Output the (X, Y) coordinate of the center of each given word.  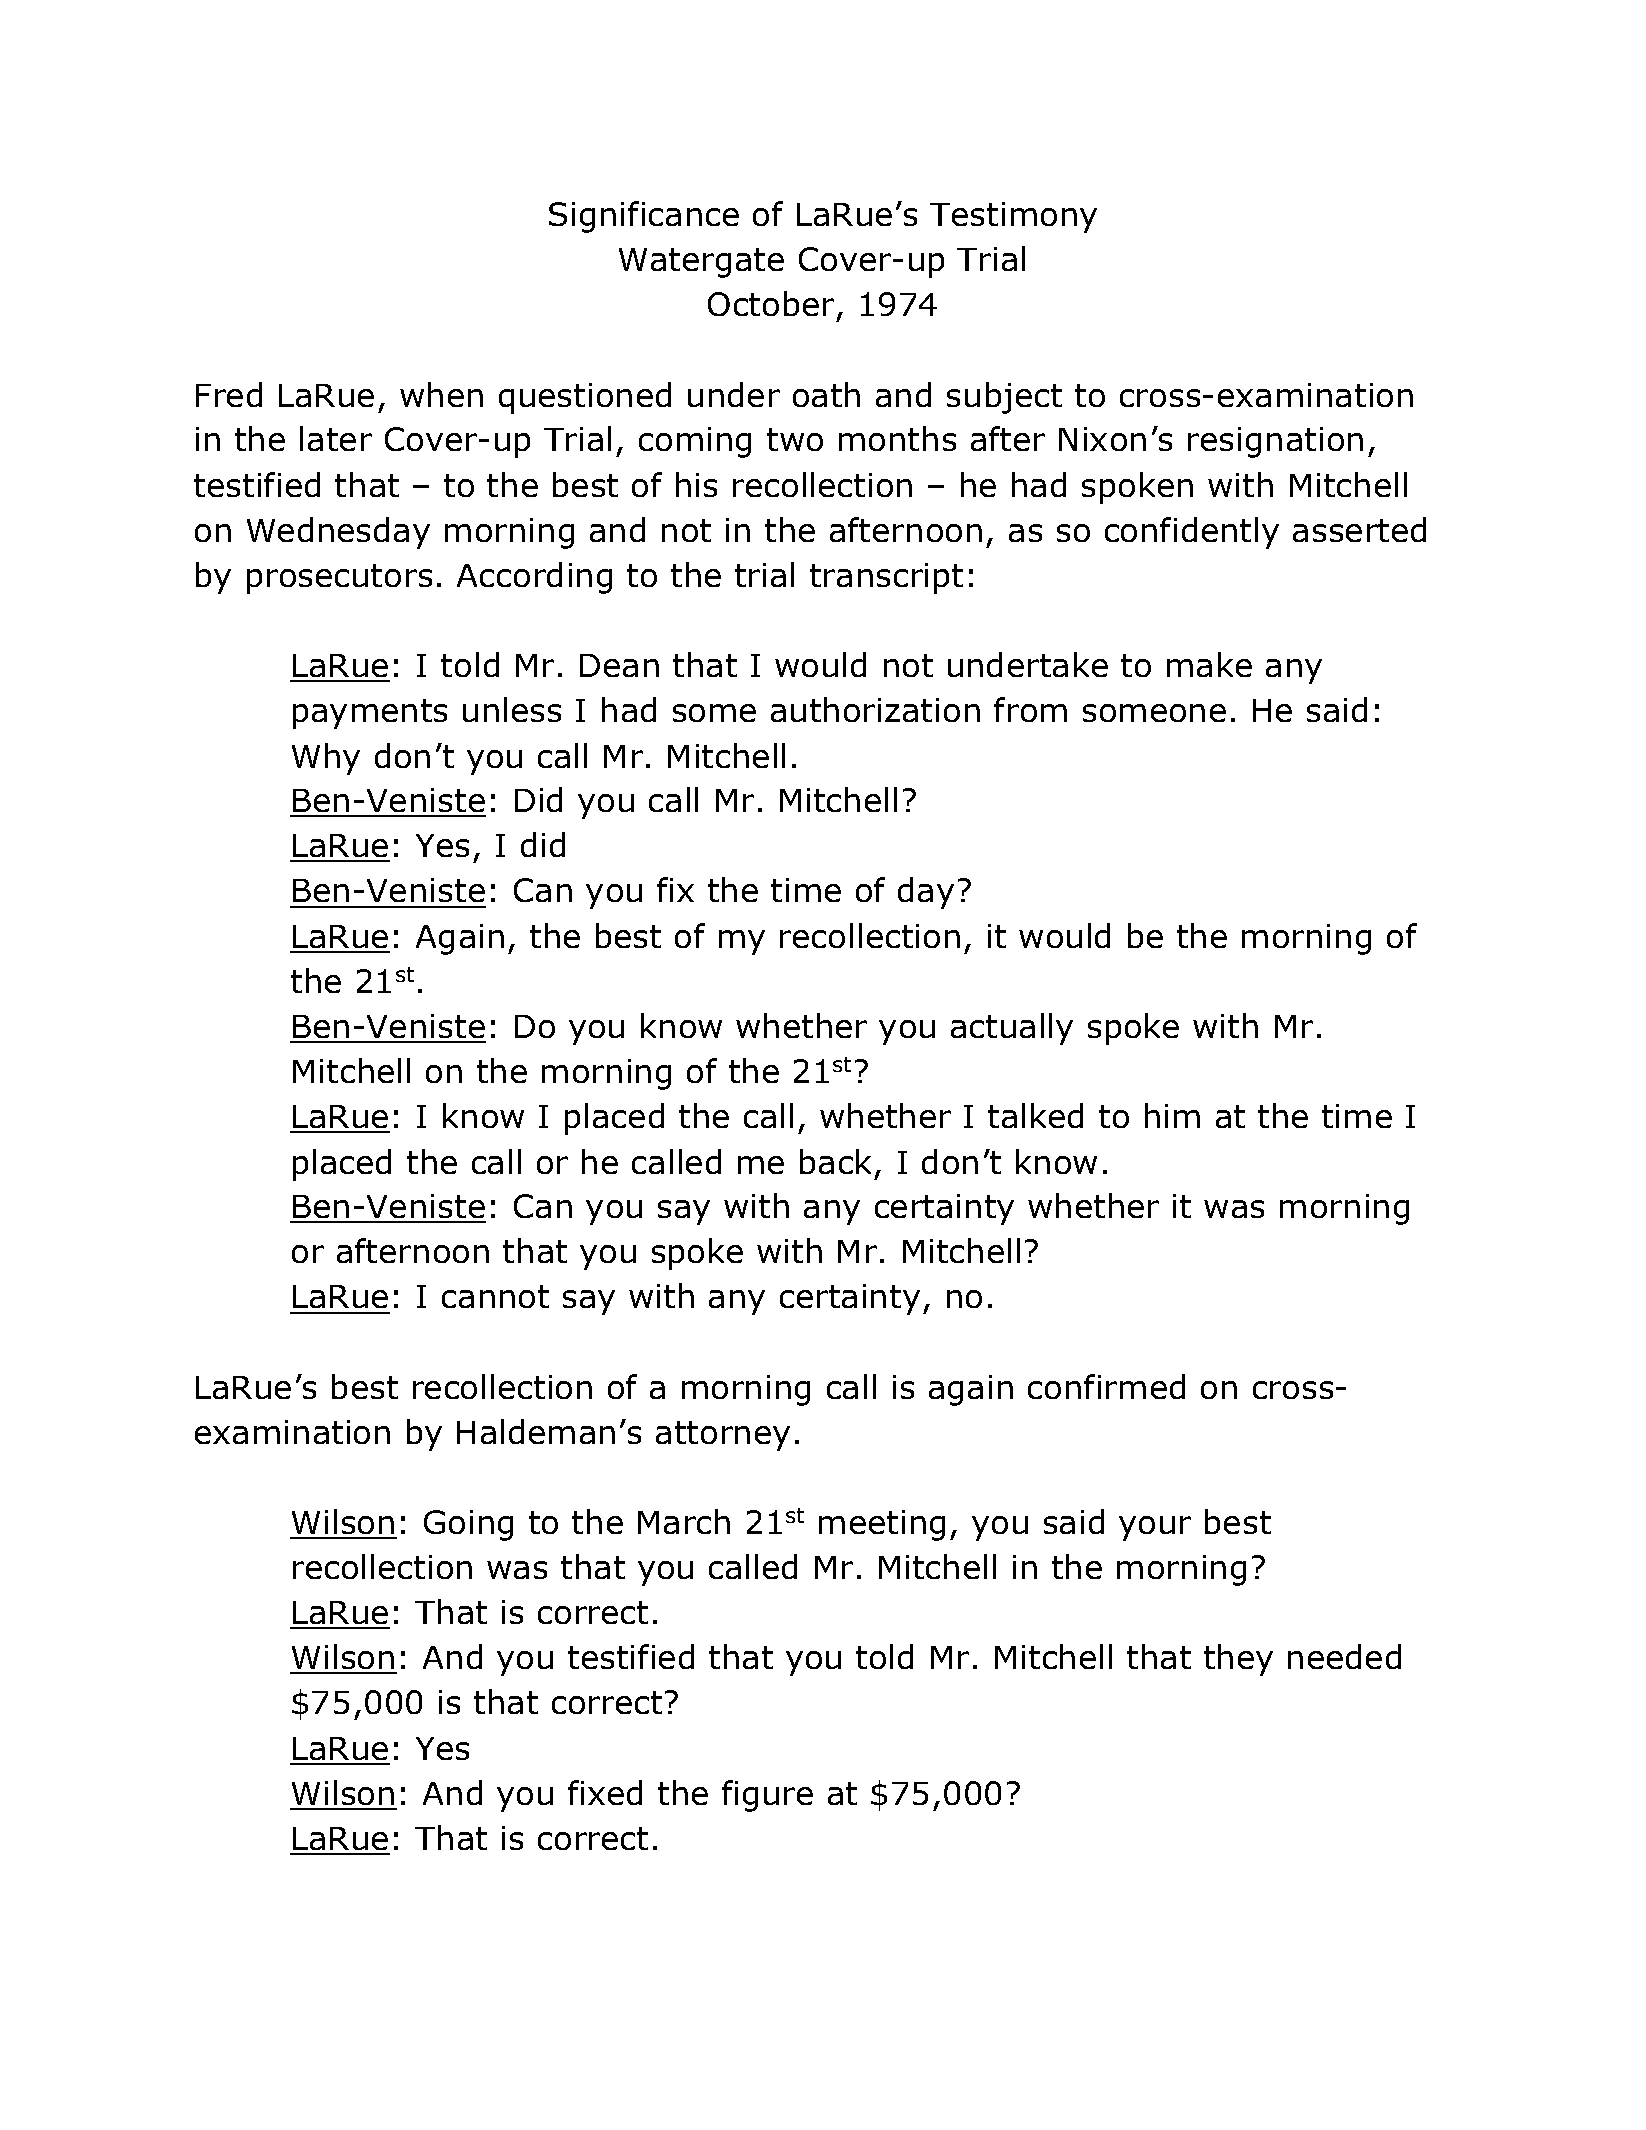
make (1209, 664)
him (1172, 1115)
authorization (875, 709)
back (835, 1161)
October (771, 303)
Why (326, 759)
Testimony (1013, 217)
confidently (1192, 533)
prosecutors (339, 579)
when (441, 394)
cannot (495, 1296)
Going (468, 1525)
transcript (886, 578)
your (1155, 1528)
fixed (605, 1792)
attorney (723, 1436)
